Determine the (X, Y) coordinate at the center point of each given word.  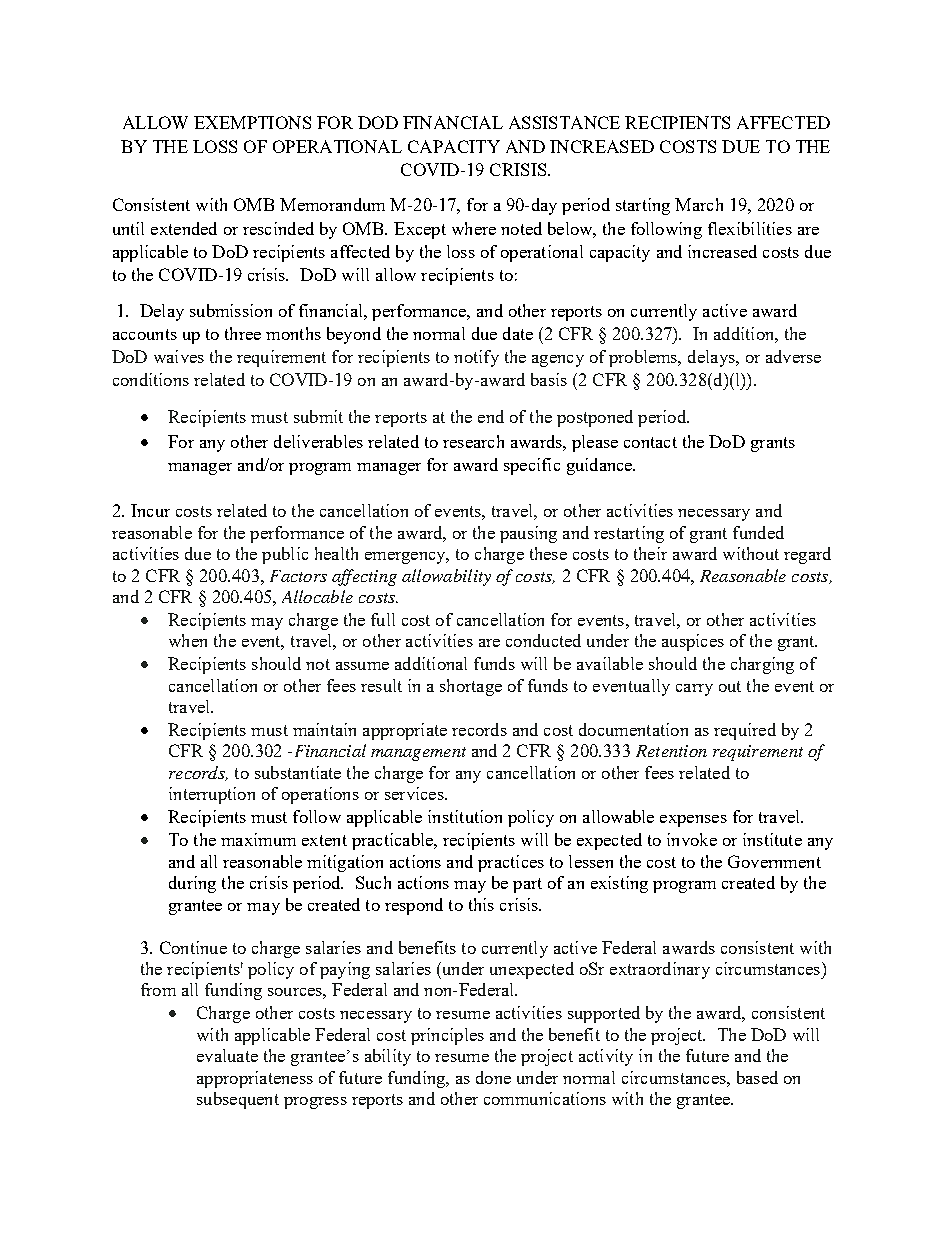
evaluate (227, 1055)
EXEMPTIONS (252, 122)
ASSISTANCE (564, 122)
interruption (212, 795)
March (699, 204)
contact (650, 442)
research (473, 441)
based (757, 1077)
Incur (150, 510)
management (418, 754)
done (493, 1077)
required (745, 731)
